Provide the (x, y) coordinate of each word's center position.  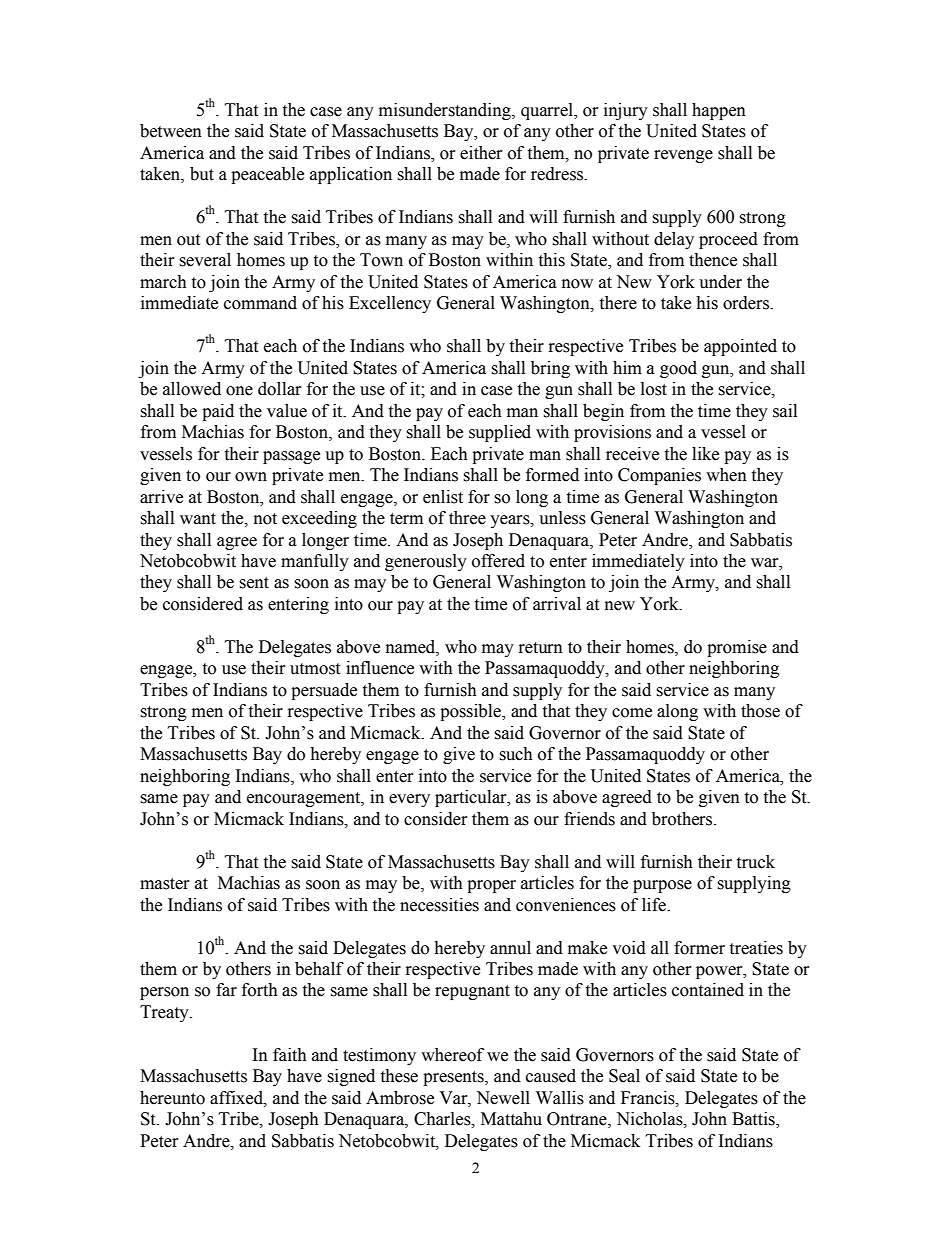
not (265, 519)
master (165, 884)
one (239, 391)
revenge (683, 156)
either (481, 153)
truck (755, 862)
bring (550, 369)
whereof (452, 1055)
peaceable (267, 175)
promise (737, 648)
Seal (624, 1076)
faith (290, 1055)
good (678, 369)
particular (472, 798)
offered (498, 561)
